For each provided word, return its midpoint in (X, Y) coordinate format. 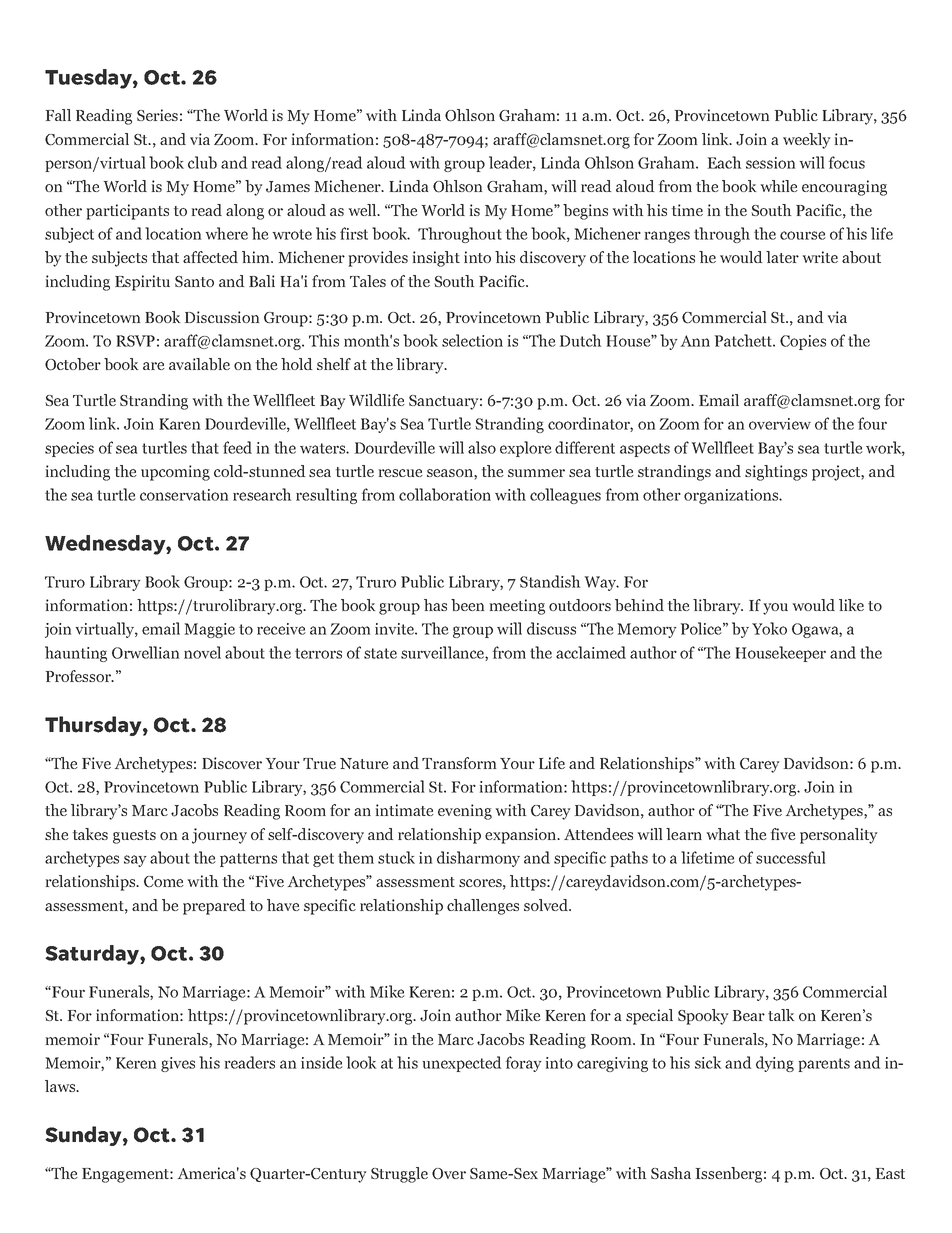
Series (157, 115)
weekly (806, 141)
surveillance (443, 653)
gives (178, 1064)
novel (202, 652)
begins (585, 212)
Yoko (769, 628)
